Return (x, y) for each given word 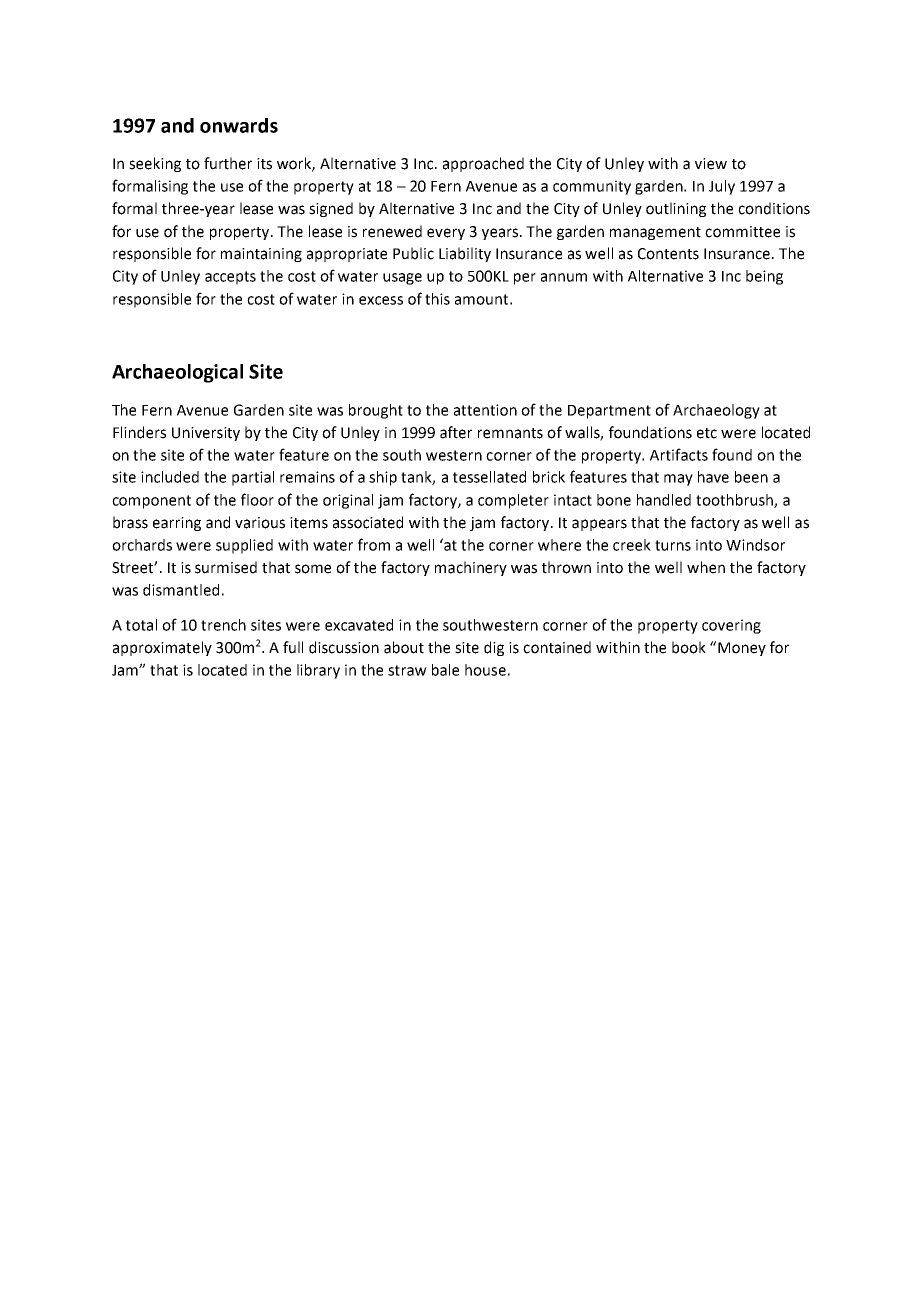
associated (368, 522)
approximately (162, 648)
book (689, 647)
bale (445, 670)
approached (483, 164)
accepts (230, 278)
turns (673, 545)
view (711, 164)
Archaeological (177, 373)
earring (177, 524)
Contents (668, 254)
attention (485, 410)
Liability (465, 254)
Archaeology (716, 411)
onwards (239, 125)
